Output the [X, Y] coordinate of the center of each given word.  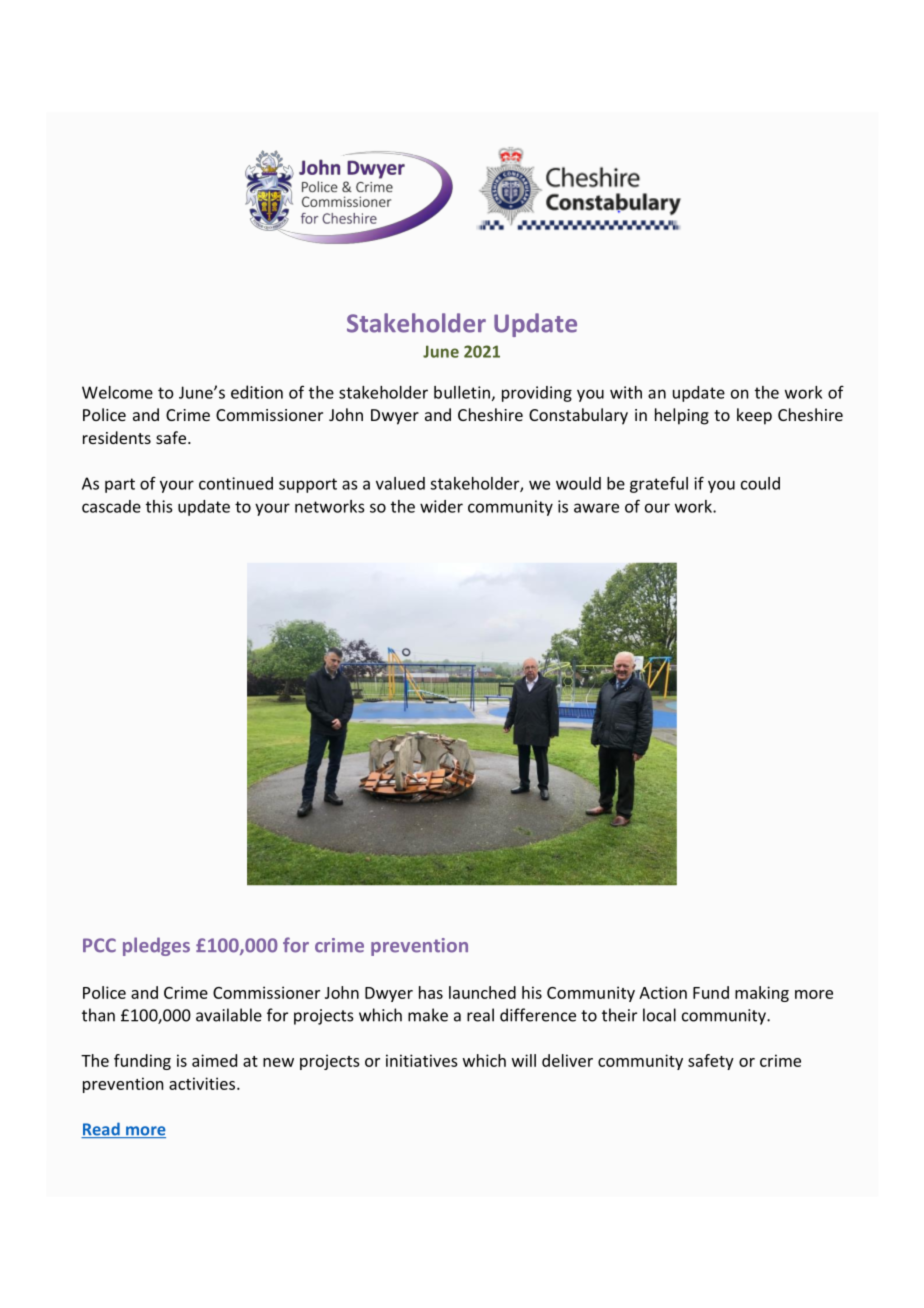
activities [203, 1083]
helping [682, 416]
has [431, 992]
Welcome [117, 392]
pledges [156, 946]
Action [663, 992]
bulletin [462, 392]
